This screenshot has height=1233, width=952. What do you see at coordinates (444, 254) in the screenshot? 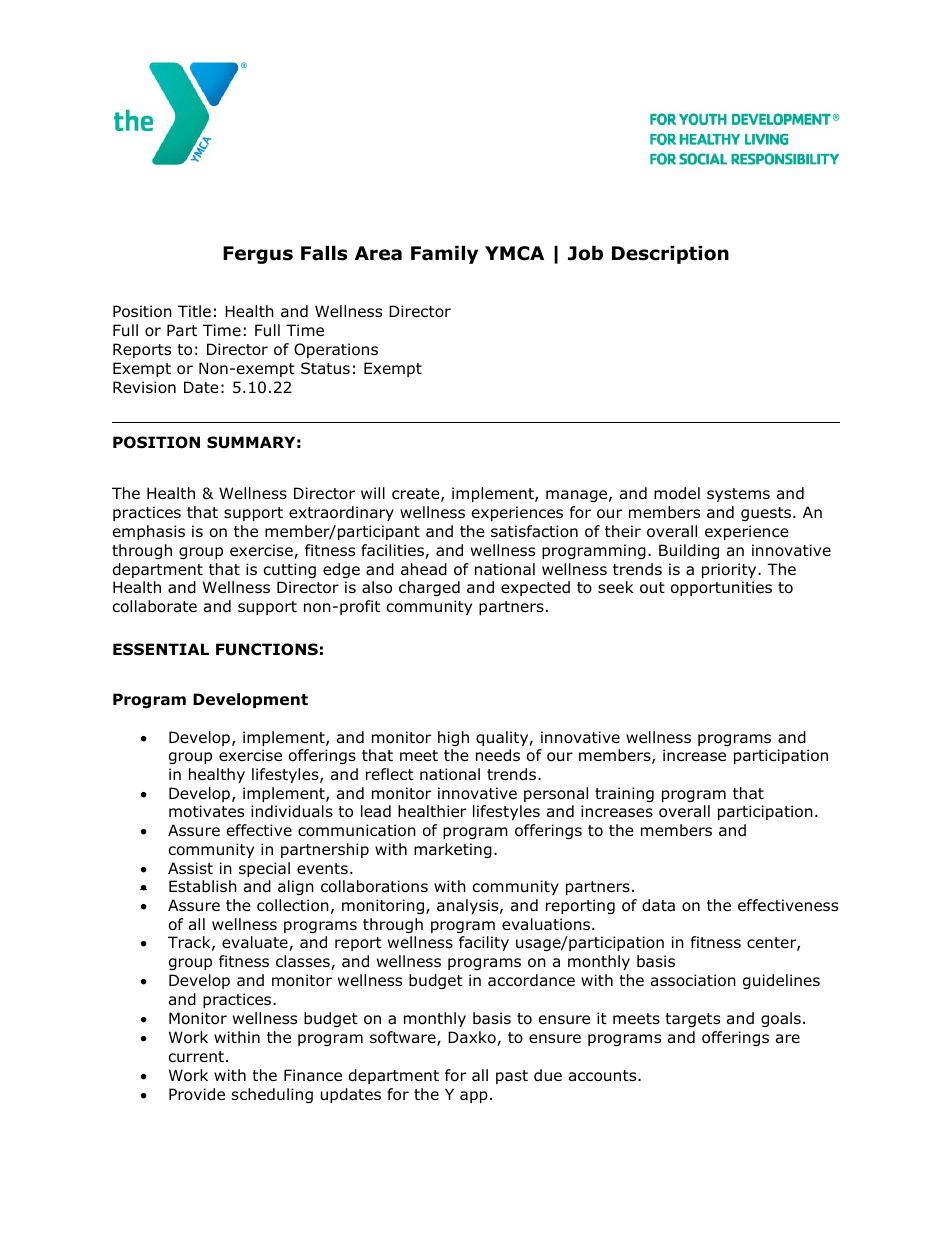
I see `Family` at bounding box center [444, 254].
